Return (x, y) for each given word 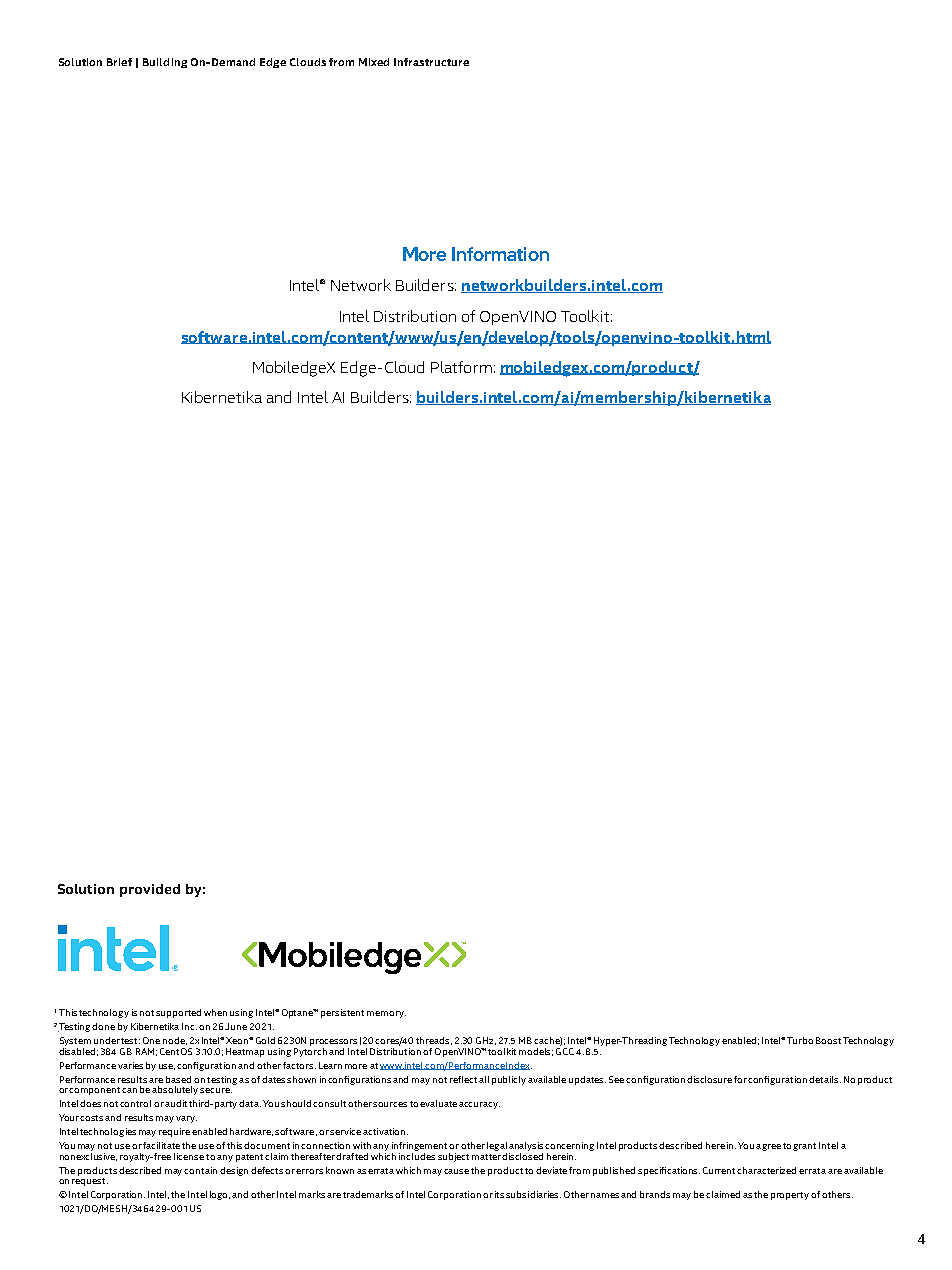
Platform (461, 367)
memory (386, 1014)
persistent (342, 1013)
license (189, 1156)
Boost (828, 1040)
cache (548, 1041)
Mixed (374, 62)
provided (150, 890)
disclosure (709, 1079)
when (215, 1012)
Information (500, 254)
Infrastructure (431, 62)
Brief (119, 62)
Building (165, 63)
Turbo (800, 1040)
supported (178, 1013)
